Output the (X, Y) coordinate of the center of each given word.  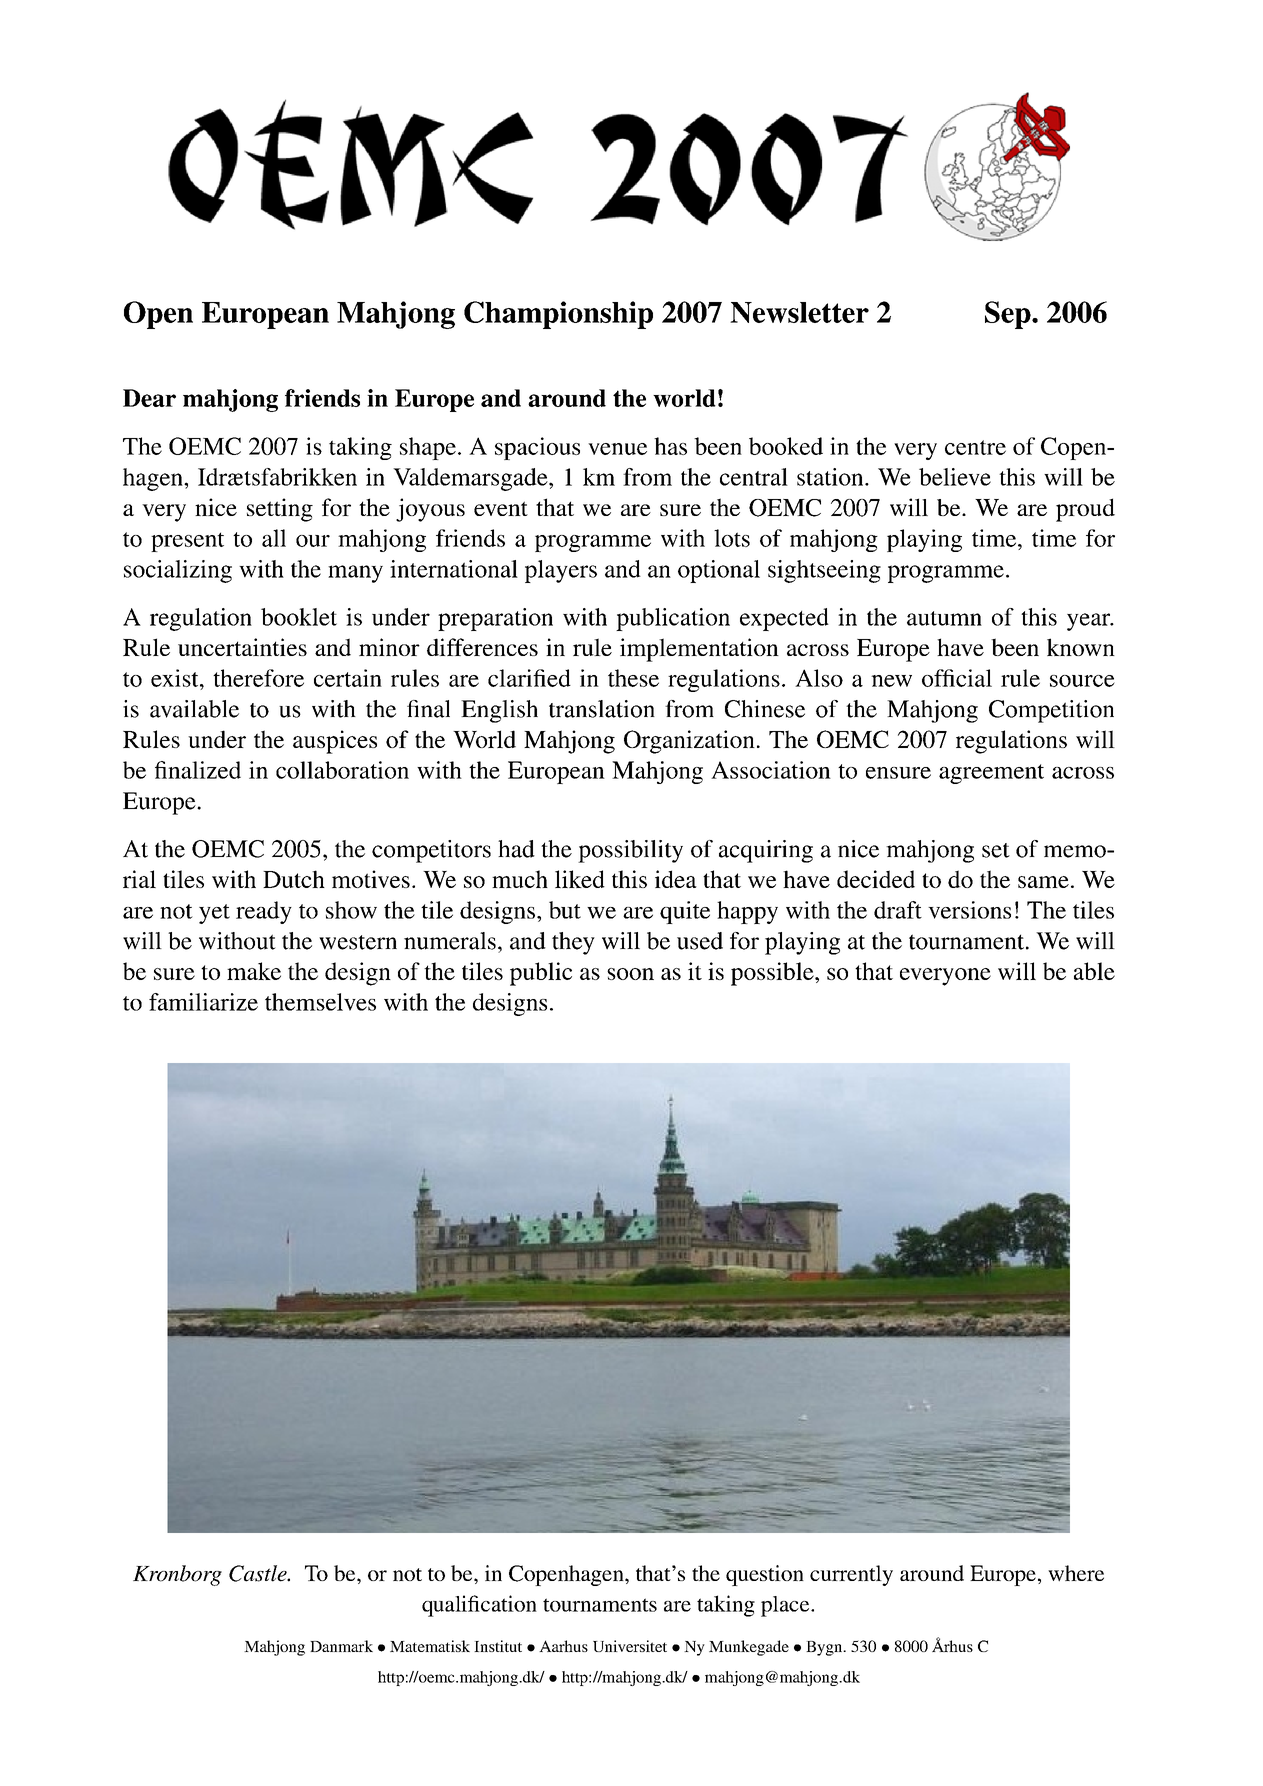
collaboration (342, 770)
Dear (149, 398)
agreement (991, 774)
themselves (320, 1002)
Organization (689, 742)
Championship (558, 315)
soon (630, 974)
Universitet (630, 1646)
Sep (1009, 315)
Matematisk (430, 1646)
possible (773, 974)
